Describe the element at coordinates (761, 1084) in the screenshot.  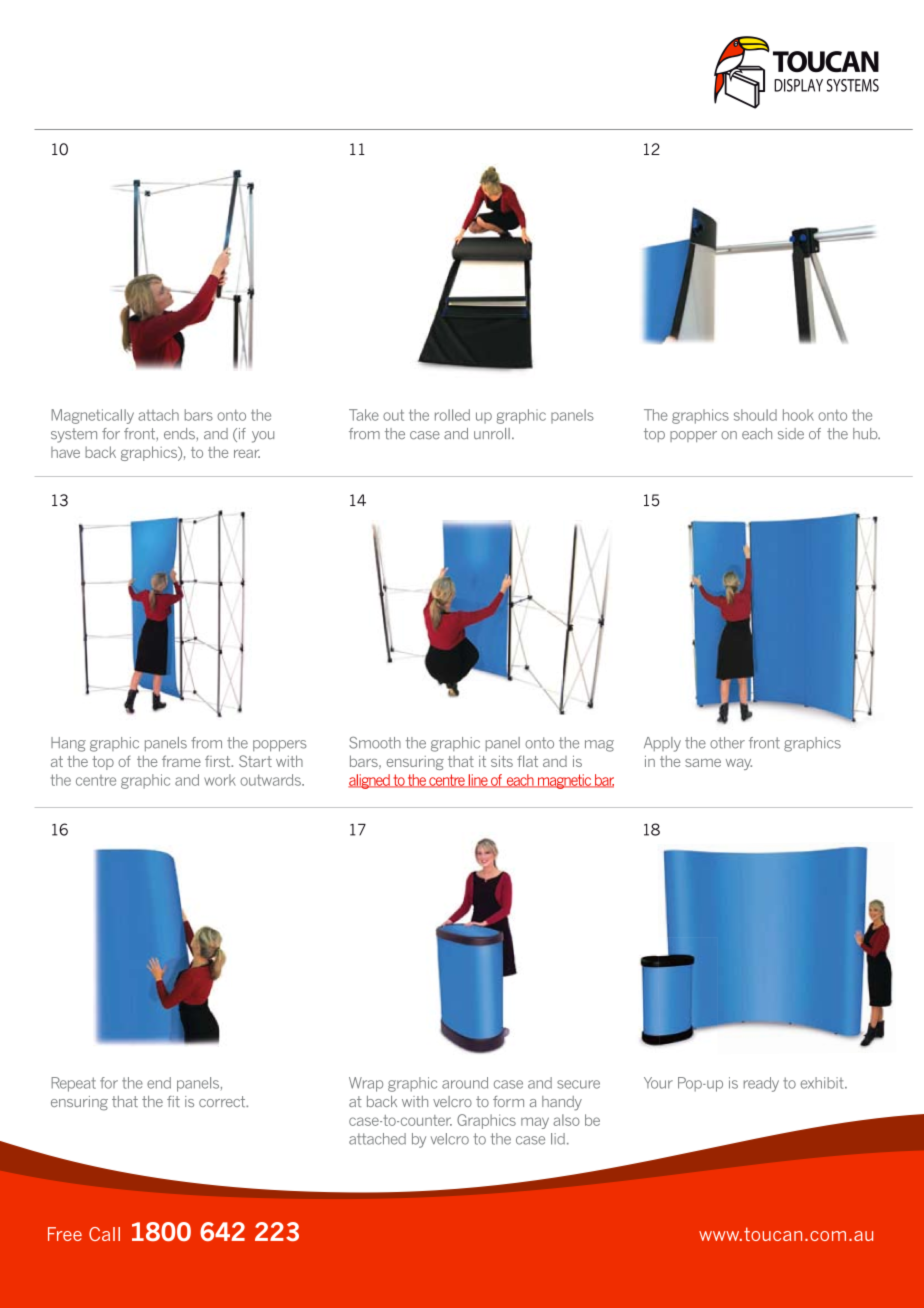
I see `ready` at that location.
